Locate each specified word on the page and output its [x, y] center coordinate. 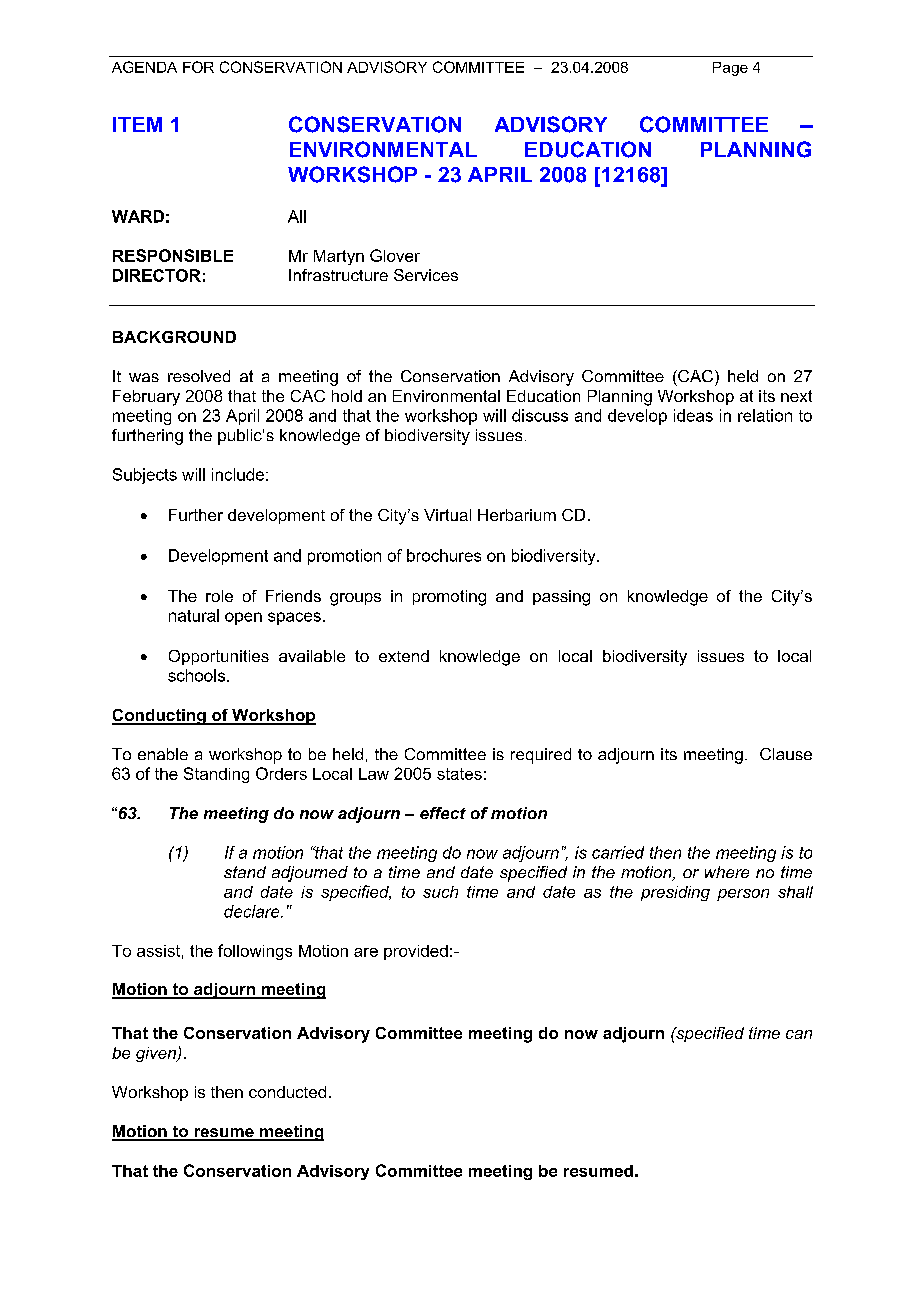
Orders [281, 773]
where [727, 872]
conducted [287, 1092]
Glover [395, 255]
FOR [198, 67]
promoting [449, 598]
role [219, 596]
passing [561, 598]
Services [426, 275]
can [799, 1034]
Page [730, 69]
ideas [693, 415]
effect [443, 813]
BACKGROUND [174, 337]
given [157, 1054]
